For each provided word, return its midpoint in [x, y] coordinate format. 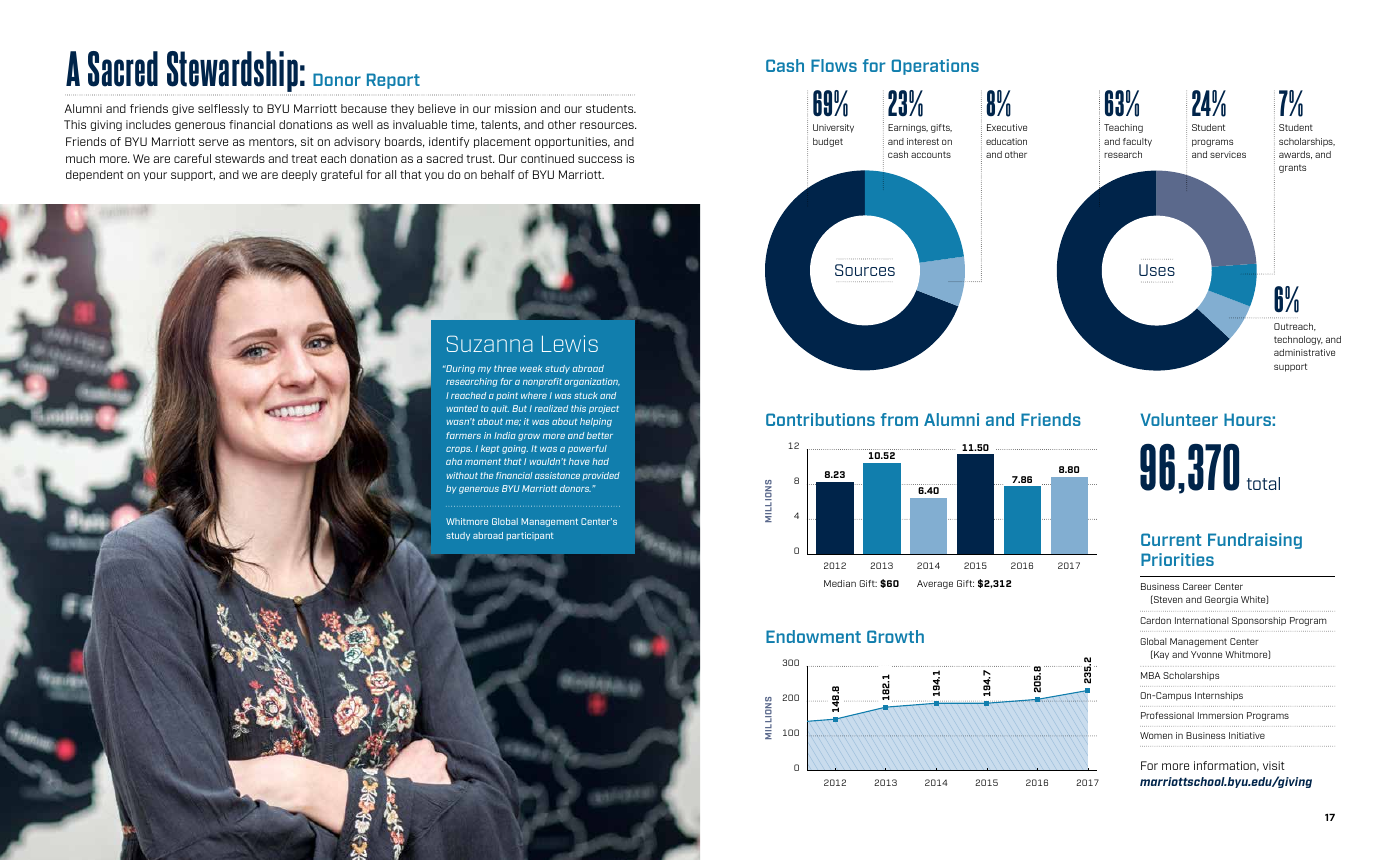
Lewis [570, 343]
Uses [1157, 270]
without [462, 475]
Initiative [1247, 735]
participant [530, 536]
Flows [834, 65]
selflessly [223, 109]
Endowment [813, 636]
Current [1171, 539]
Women [1156, 735]
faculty [1137, 142]
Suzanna [490, 344]
